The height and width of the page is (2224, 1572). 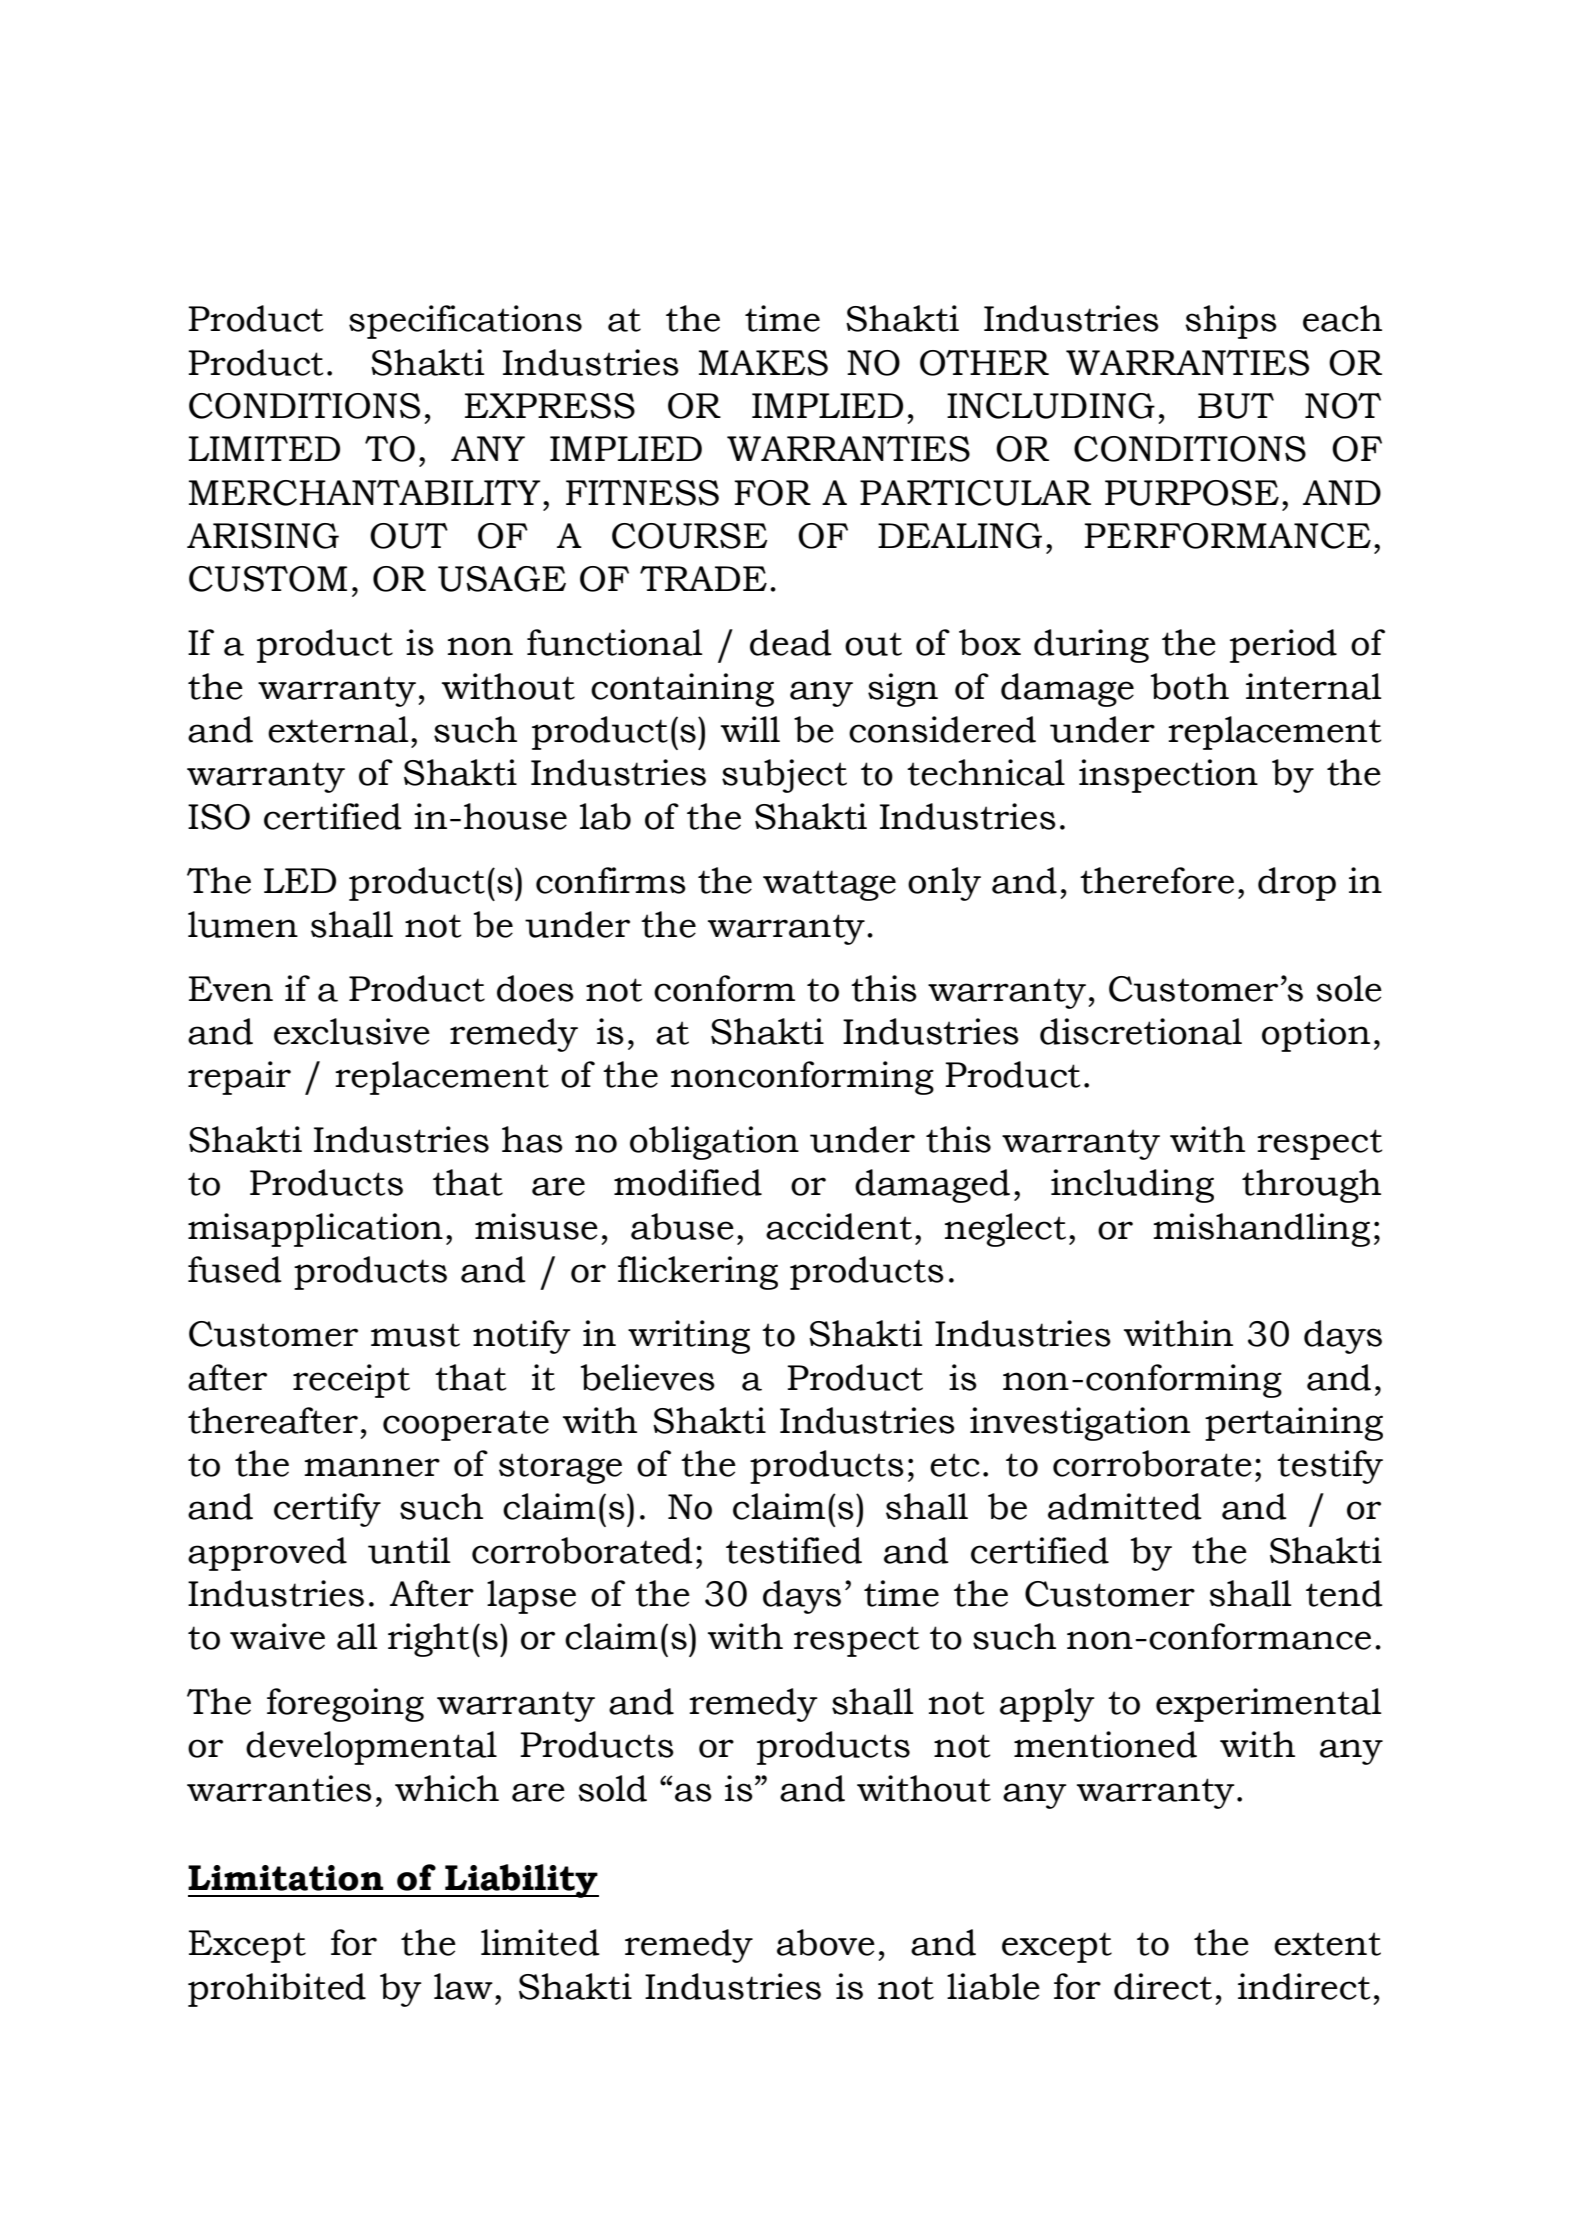 What do you see at coordinates (1236, 406) in the page?
I see `BUT` at bounding box center [1236, 406].
